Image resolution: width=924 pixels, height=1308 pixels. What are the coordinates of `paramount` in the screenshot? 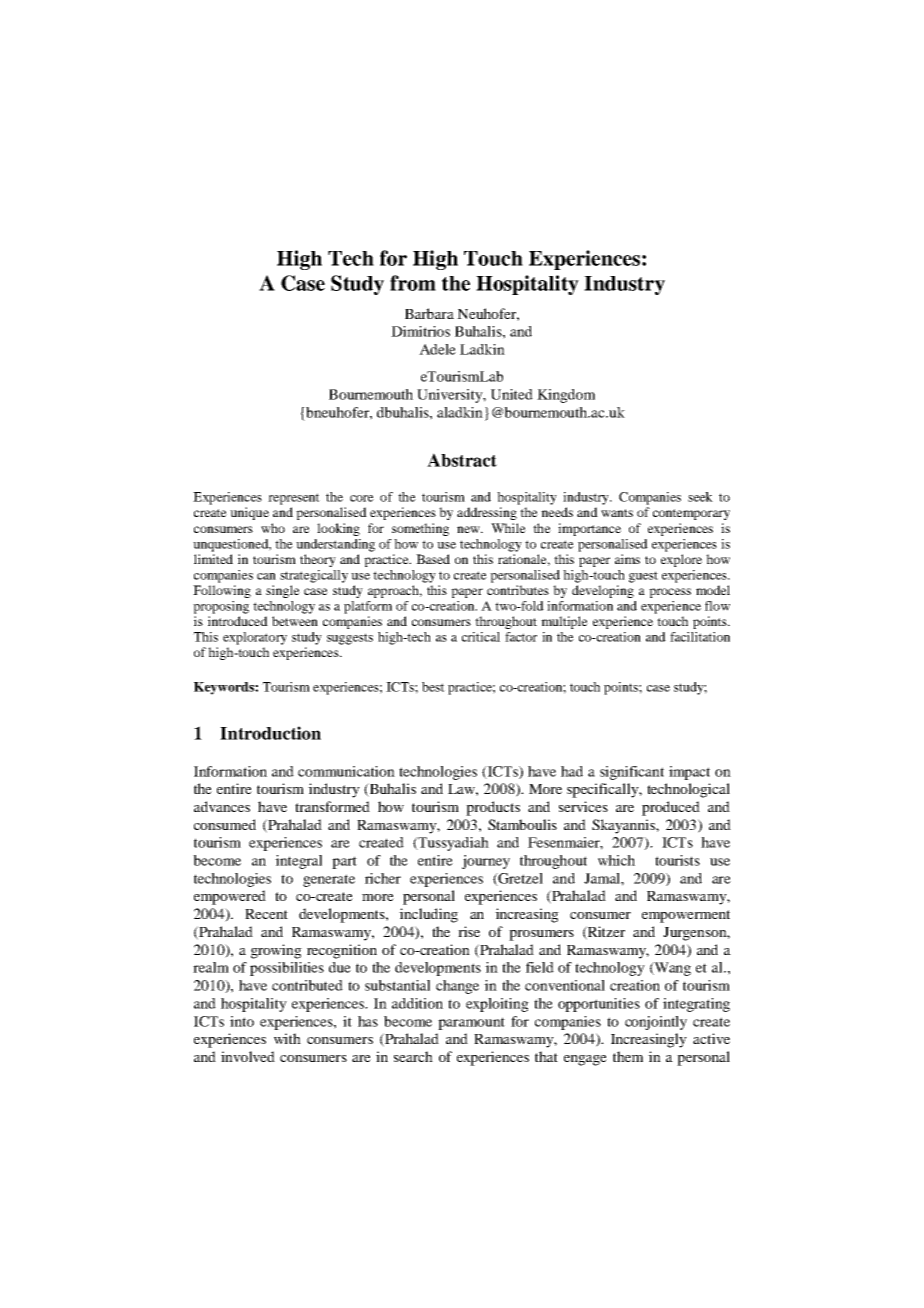 It's located at (471, 1023).
